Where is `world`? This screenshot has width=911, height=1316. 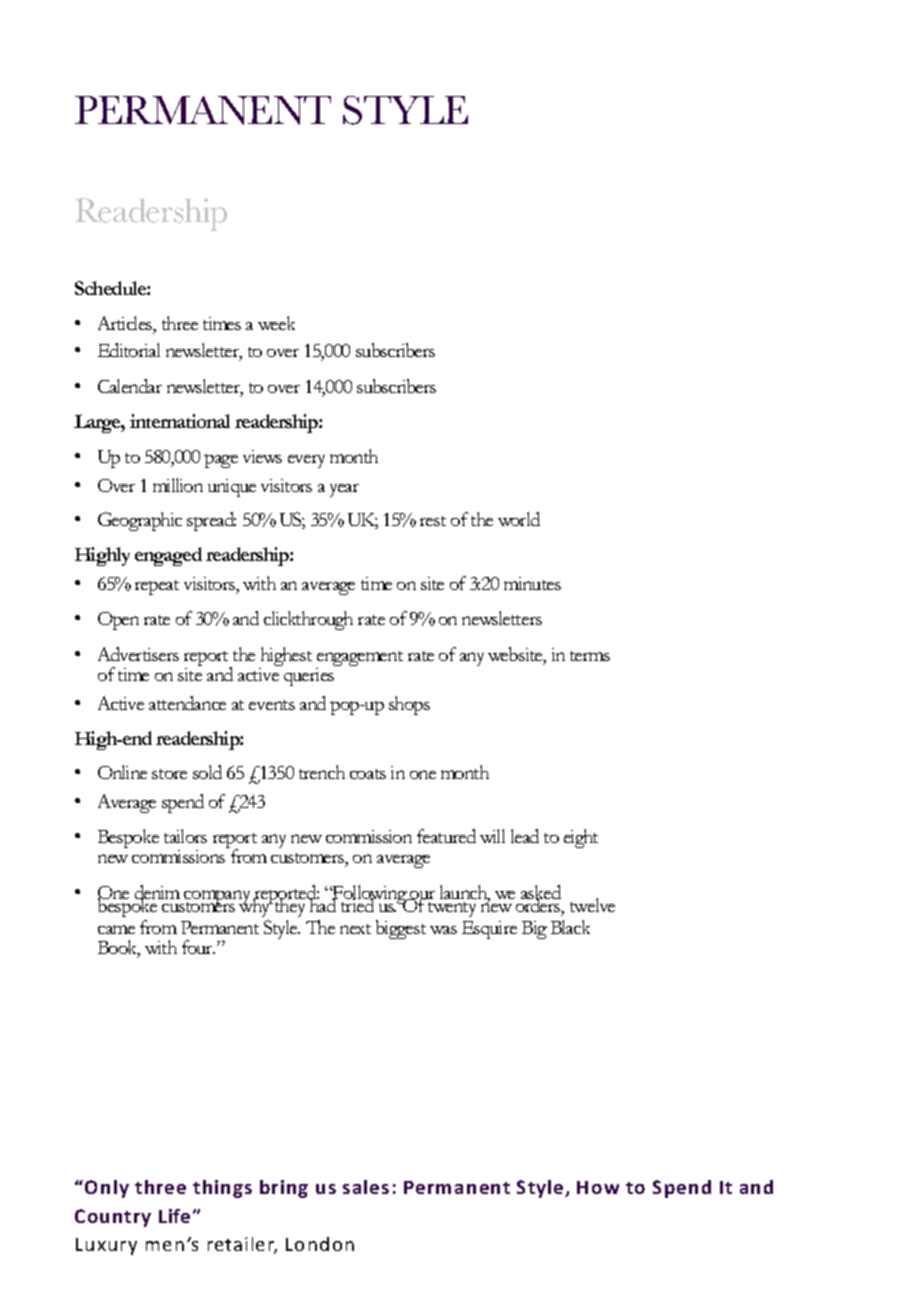
world is located at coordinates (519, 519).
